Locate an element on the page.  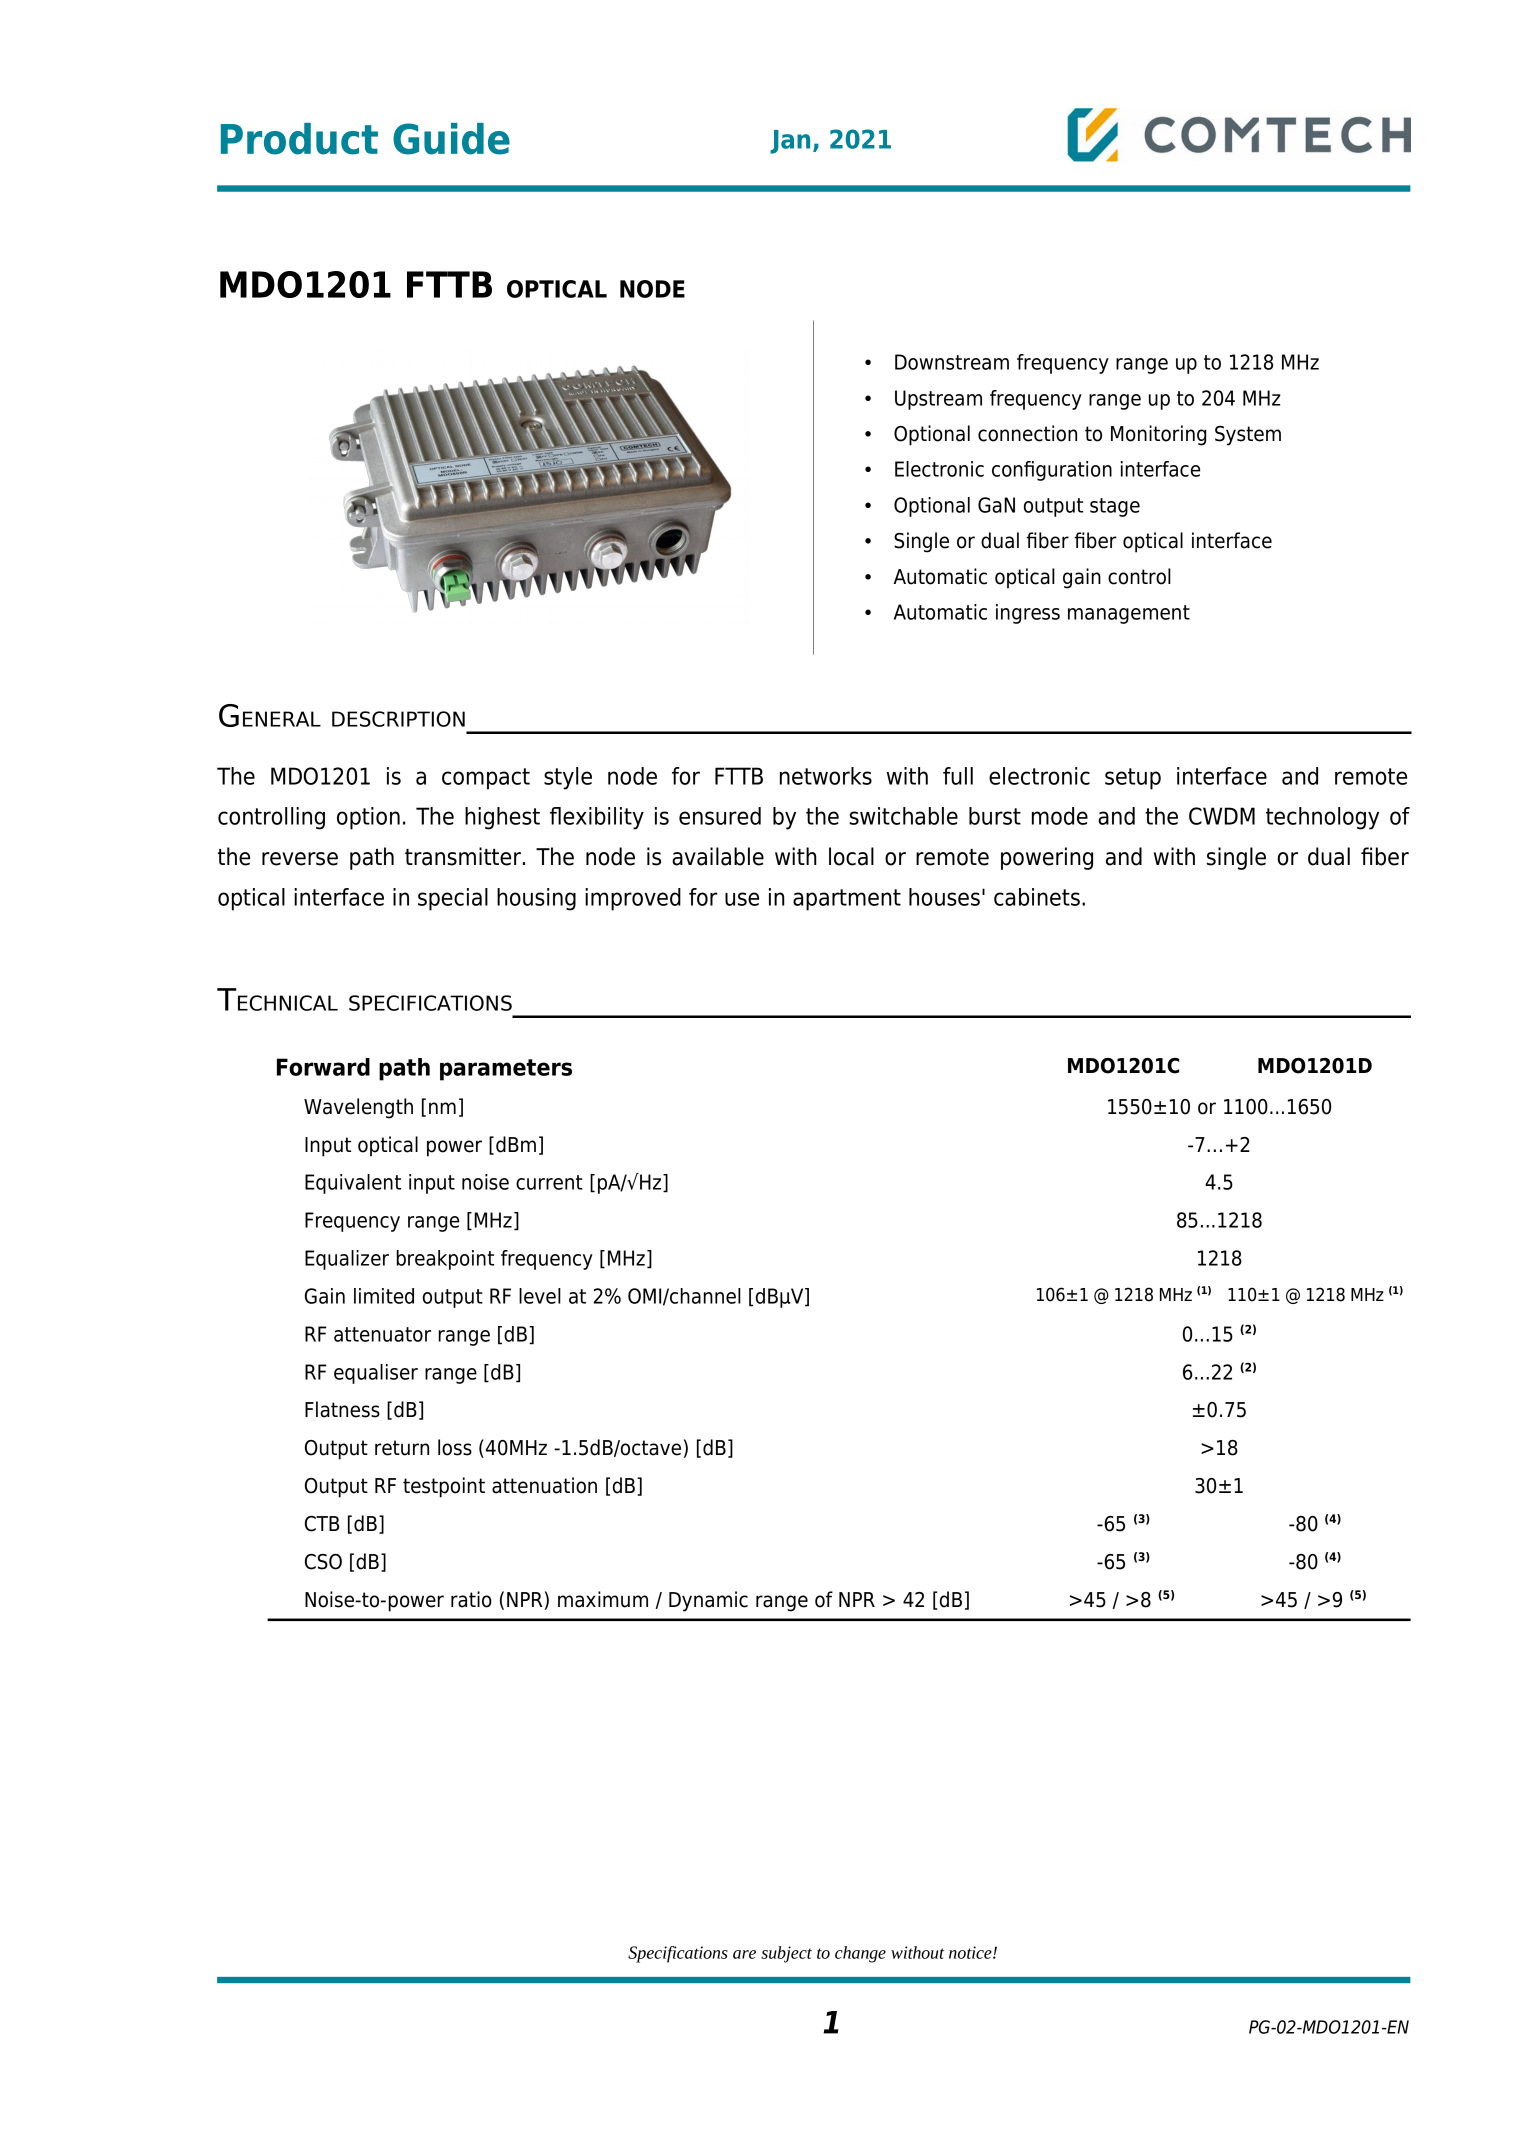
houses is located at coordinates (944, 897).
